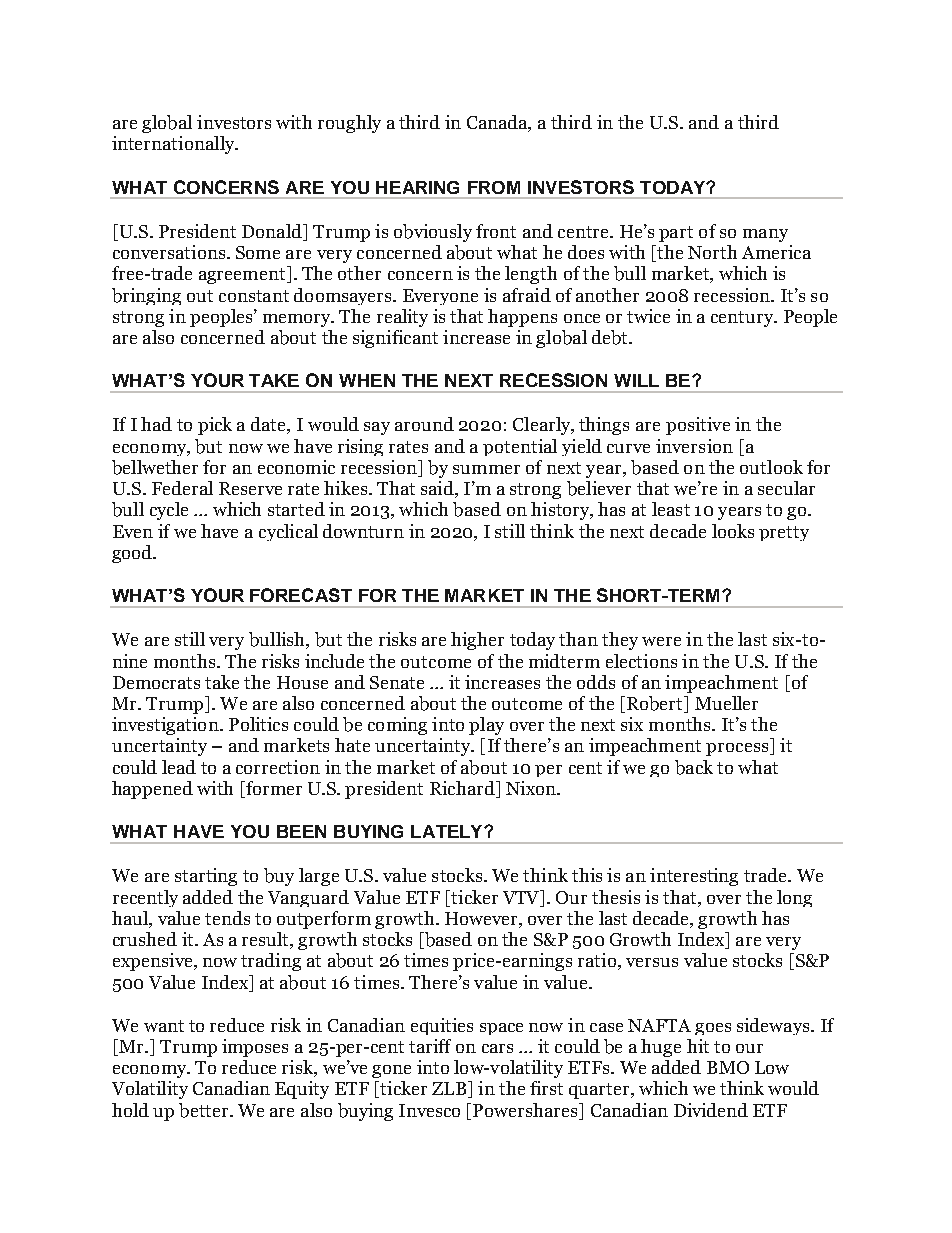 Image resolution: width=952 pixels, height=1233 pixels. I want to click on FORECAST, so click(301, 595).
